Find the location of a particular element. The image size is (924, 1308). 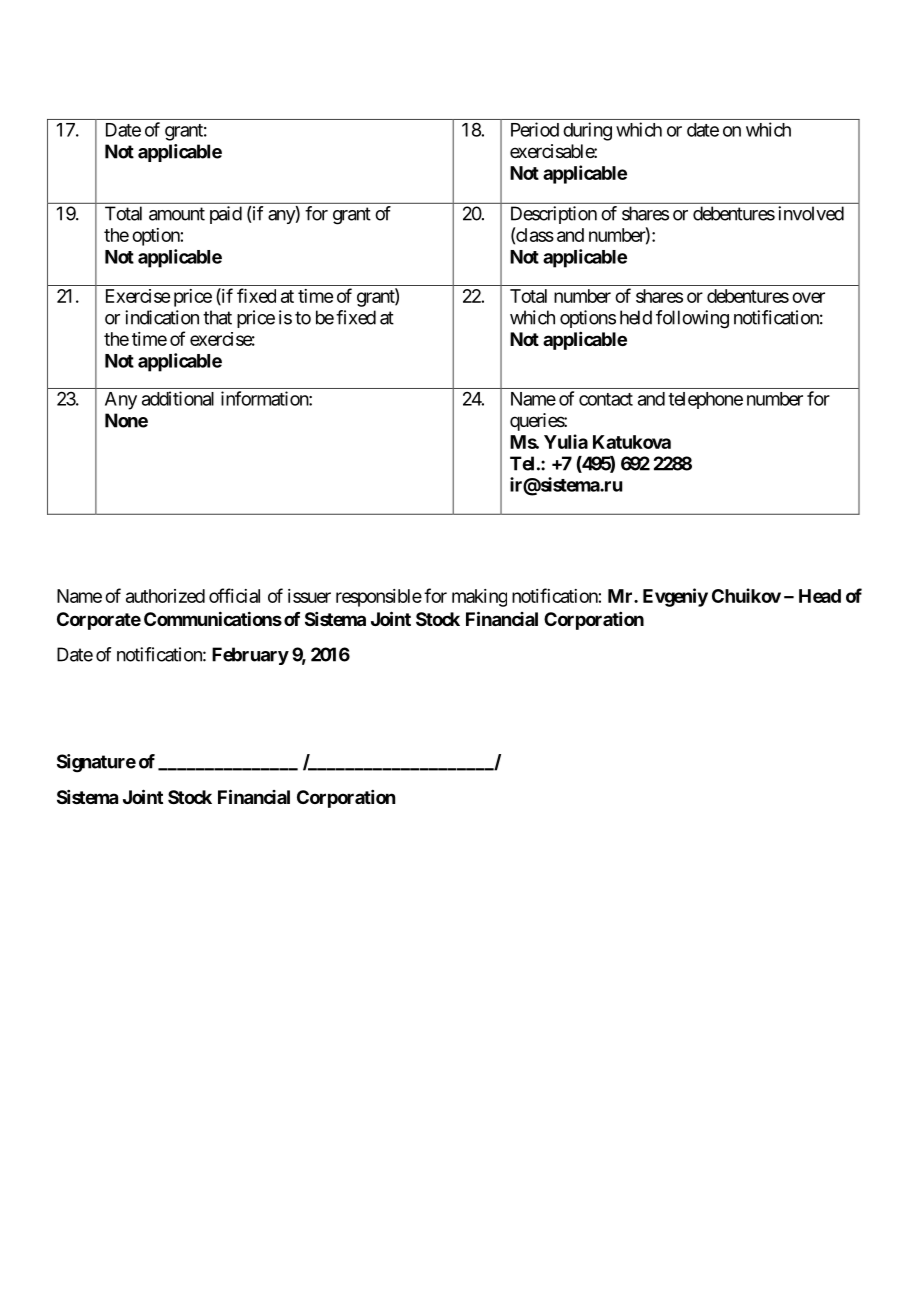

following is located at coordinates (692, 319).
